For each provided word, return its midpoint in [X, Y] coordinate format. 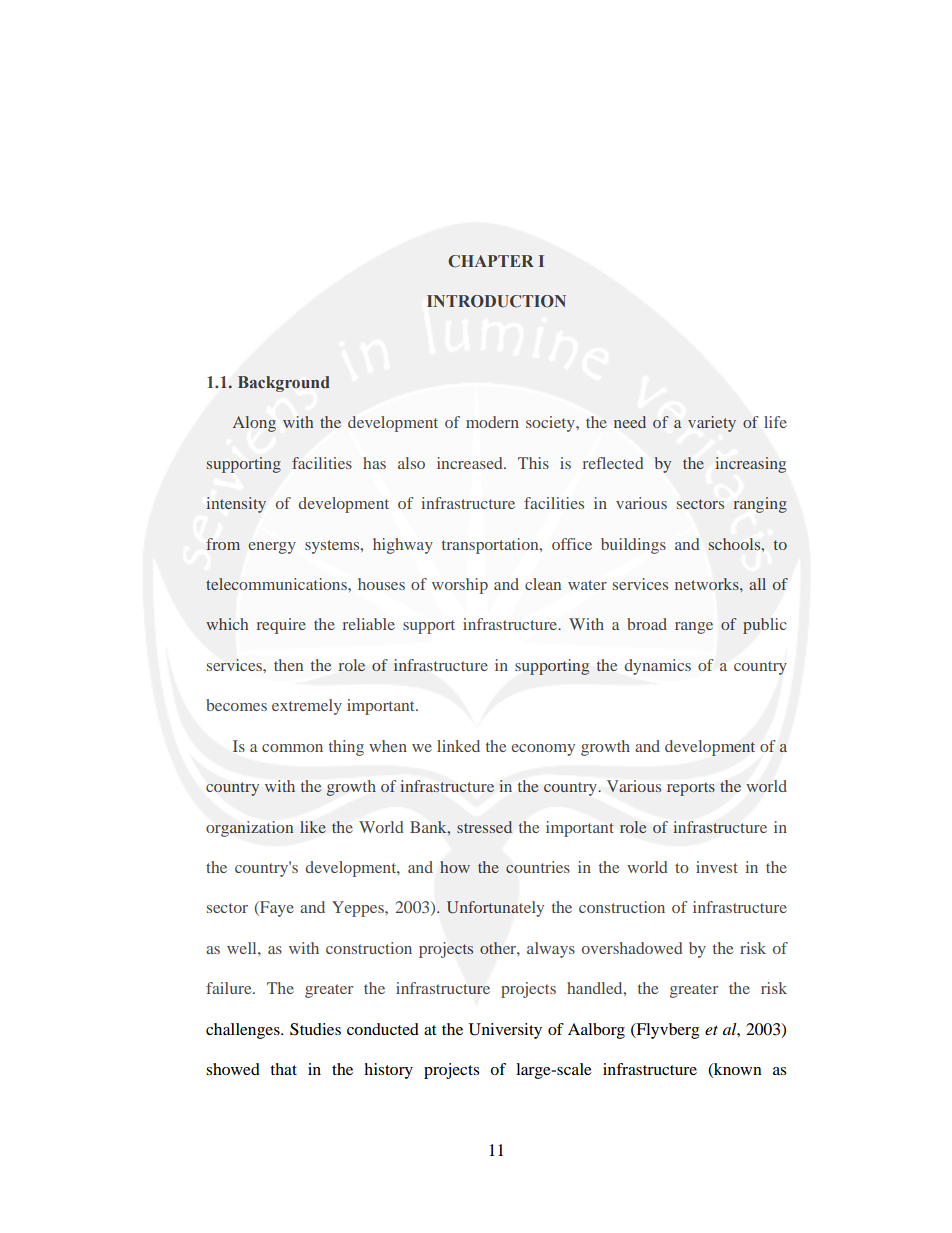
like [313, 827]
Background [284, 384]
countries [538, 867]
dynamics [657, 667]
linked [458, 746]
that [283, 1069]
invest [717, 867]
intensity [236, 505]
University [505, 1031]
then [288, 665]
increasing [751, 465]
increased [471, 463]
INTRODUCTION [496, 301]
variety [712, 424]
